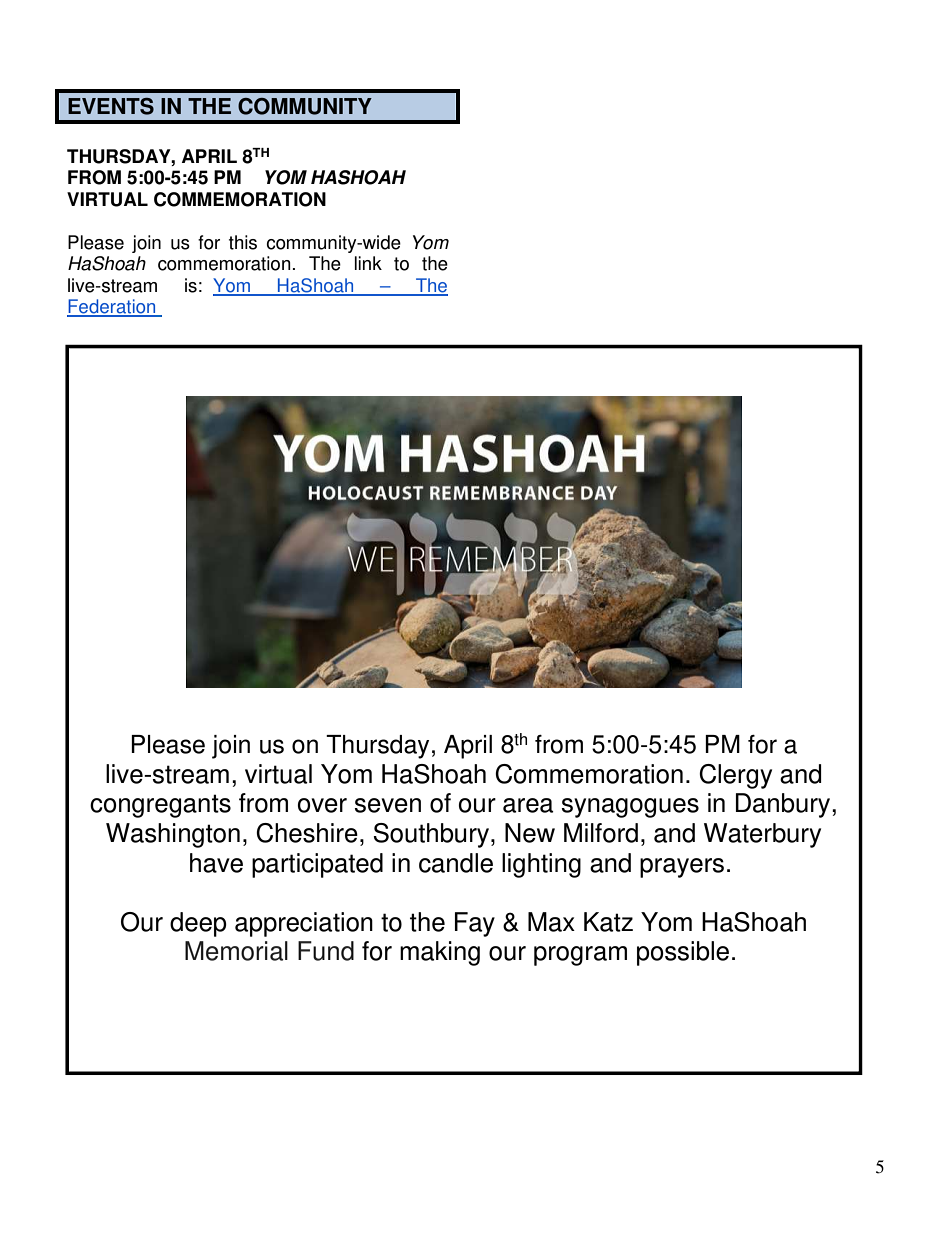  What do you see at coordinates (368, 263) in the screenshot?
I see `link` at bounding box center [368, 263].
